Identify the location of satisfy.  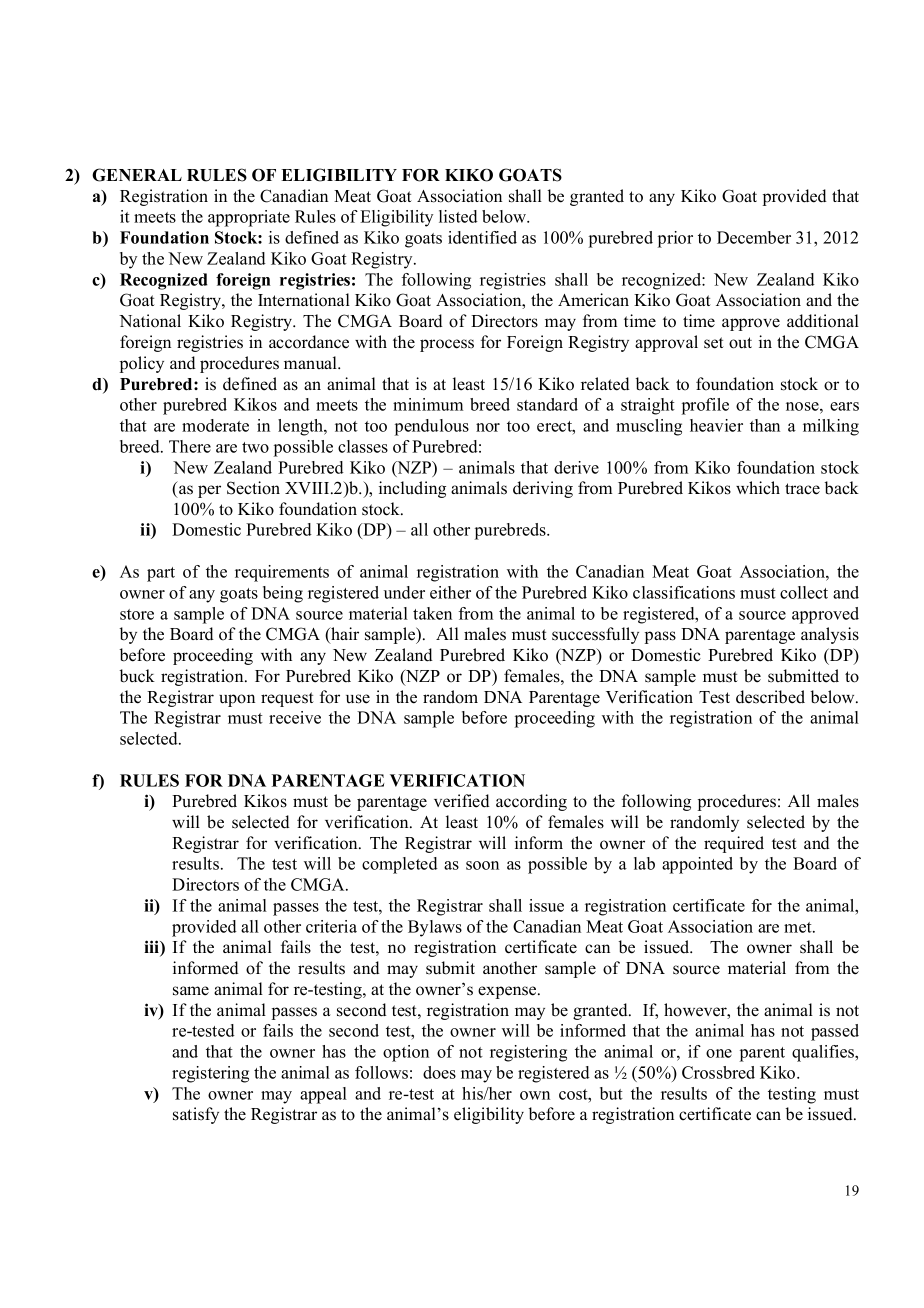
(196, 1115).
